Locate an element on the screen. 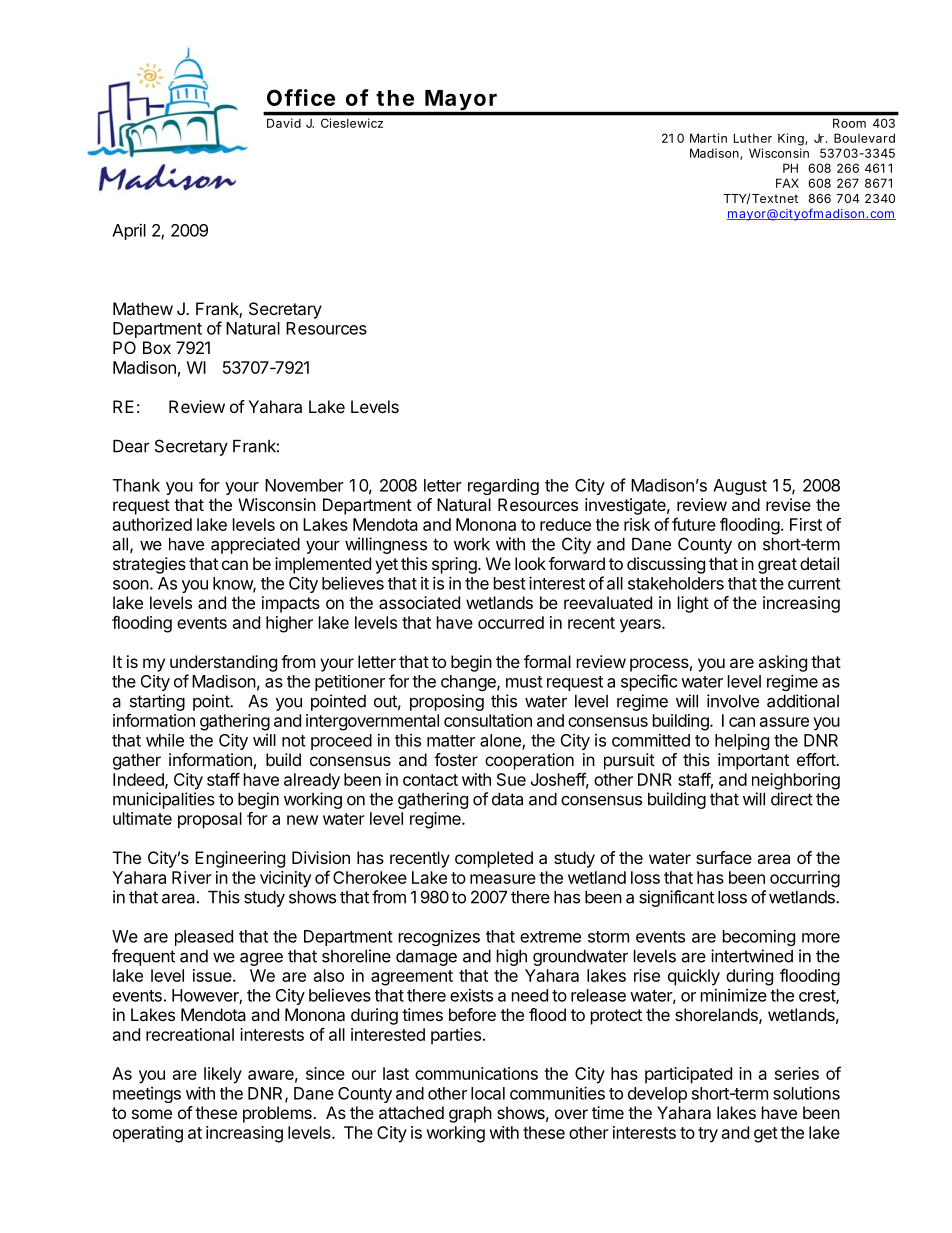 This screenshot has width=952, height=1233. Office is located at coordinates (301, 97).
